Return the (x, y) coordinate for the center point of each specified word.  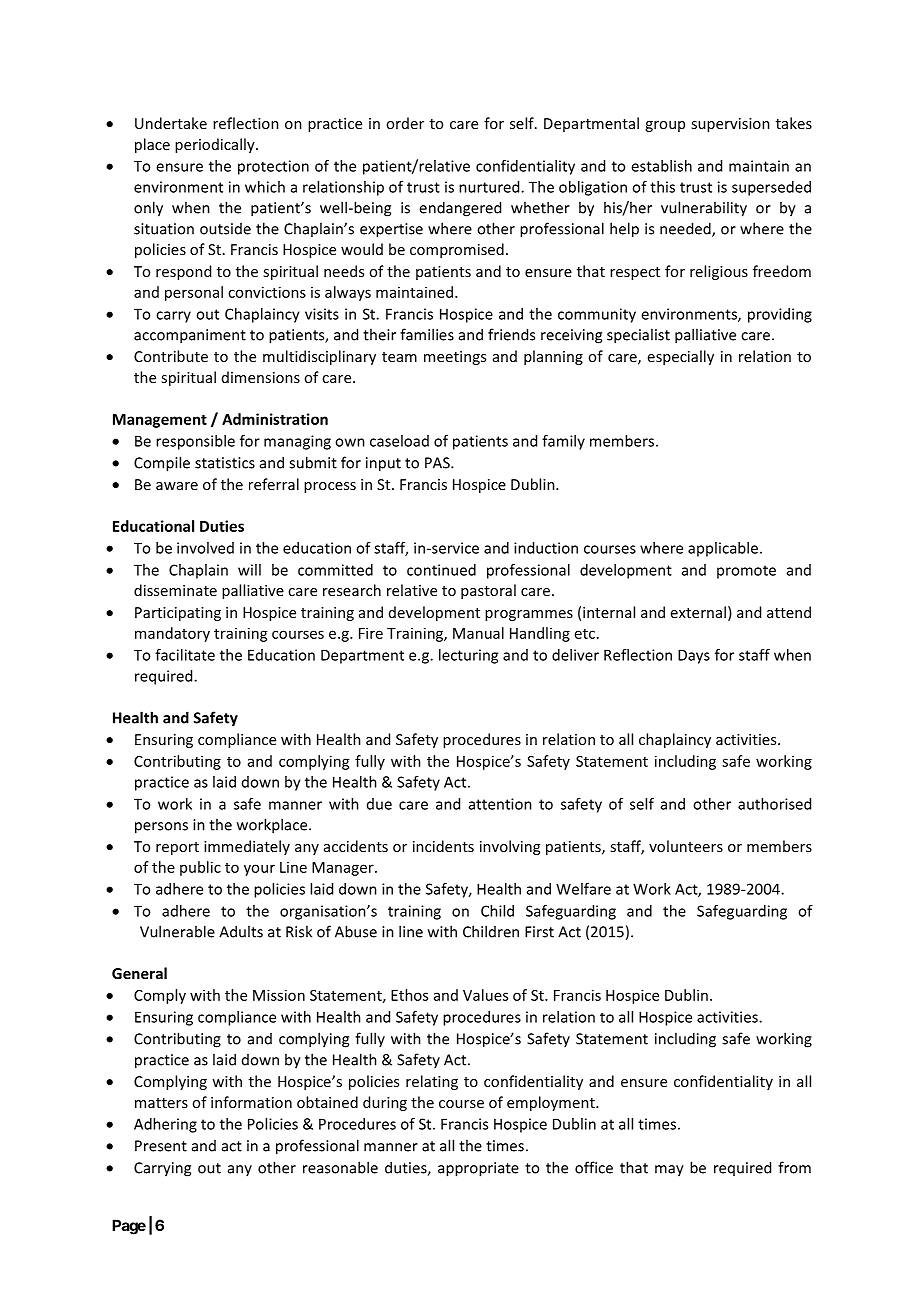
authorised (774, 804)
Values (485, 995)
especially (681, 357)
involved (205, 548)
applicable (723, 549)
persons (161, 828)
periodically (216, 145)
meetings (455, 358)
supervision (730, 125)
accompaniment (190, 336)
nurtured (490, 187)
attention (500, 804)
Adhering (165, 1125)
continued (441, 570)
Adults (241, 931)
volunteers (686, 846)
